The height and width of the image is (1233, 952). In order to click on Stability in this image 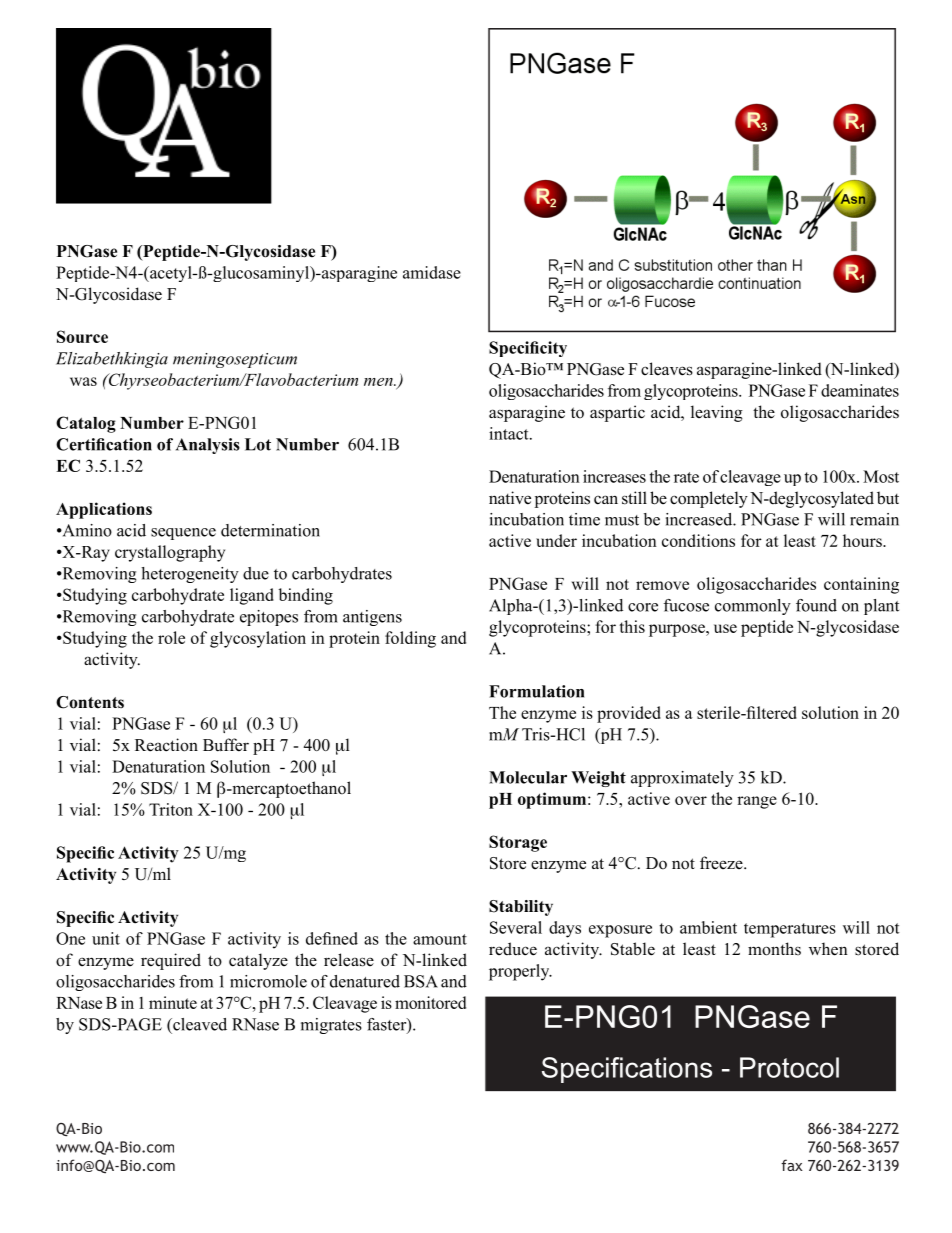, I will do `click(521, 908)`.
